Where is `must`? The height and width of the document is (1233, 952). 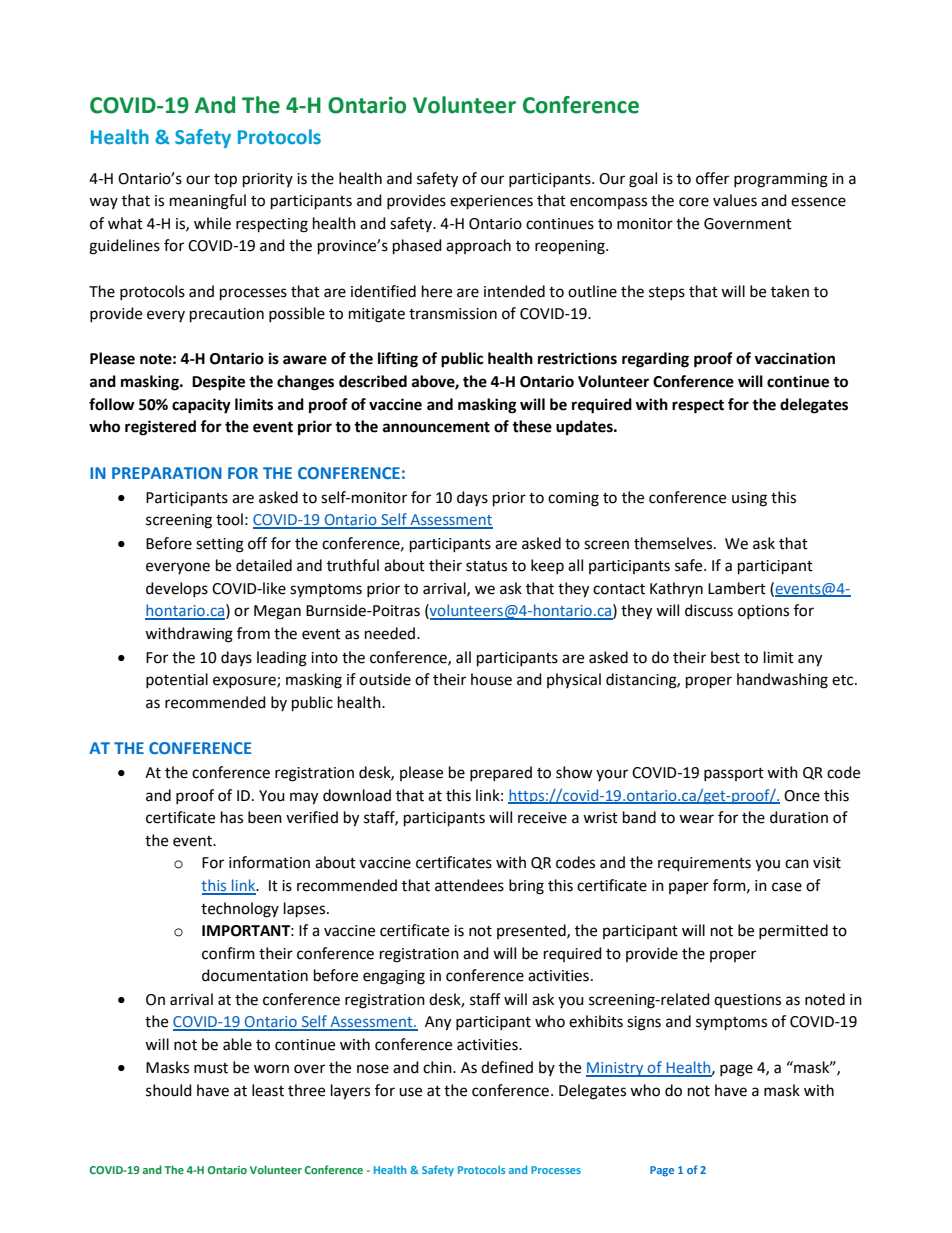
must is located at coordinates (211, 1068).
